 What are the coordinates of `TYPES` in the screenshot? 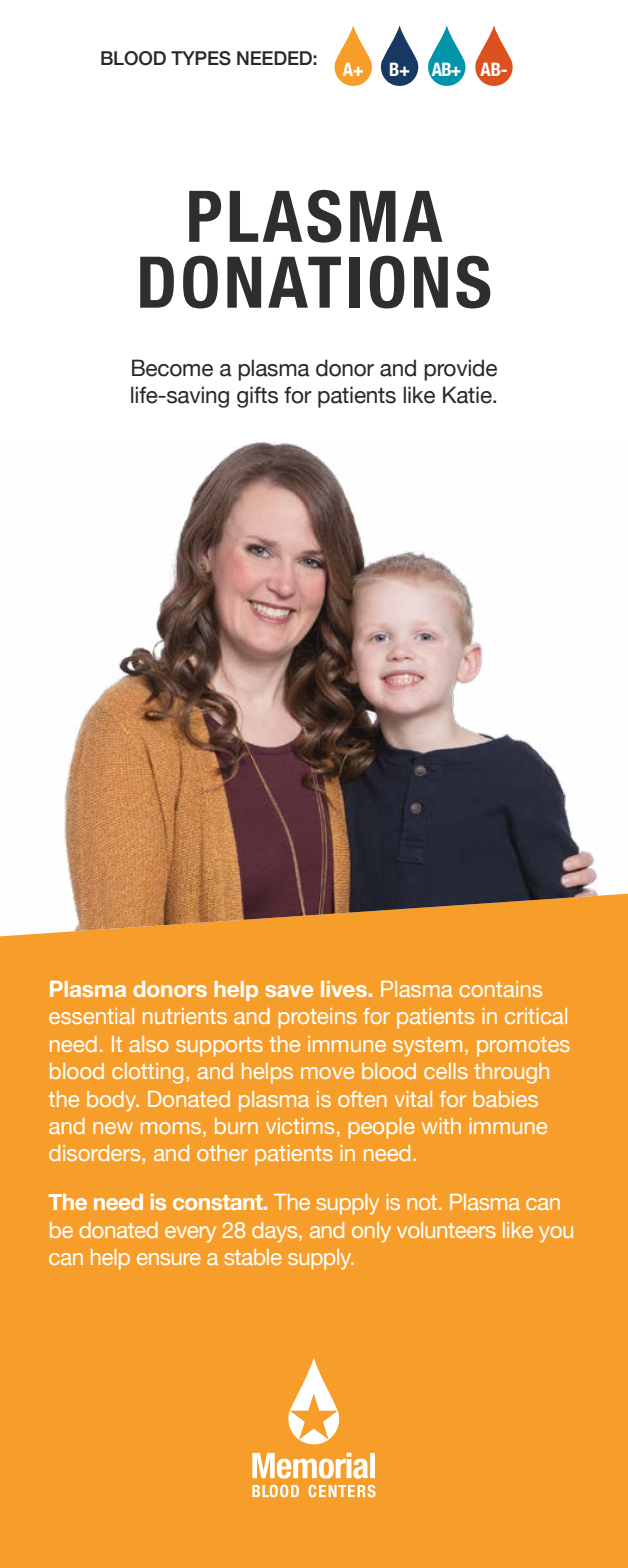 It's located at (201, 58).
